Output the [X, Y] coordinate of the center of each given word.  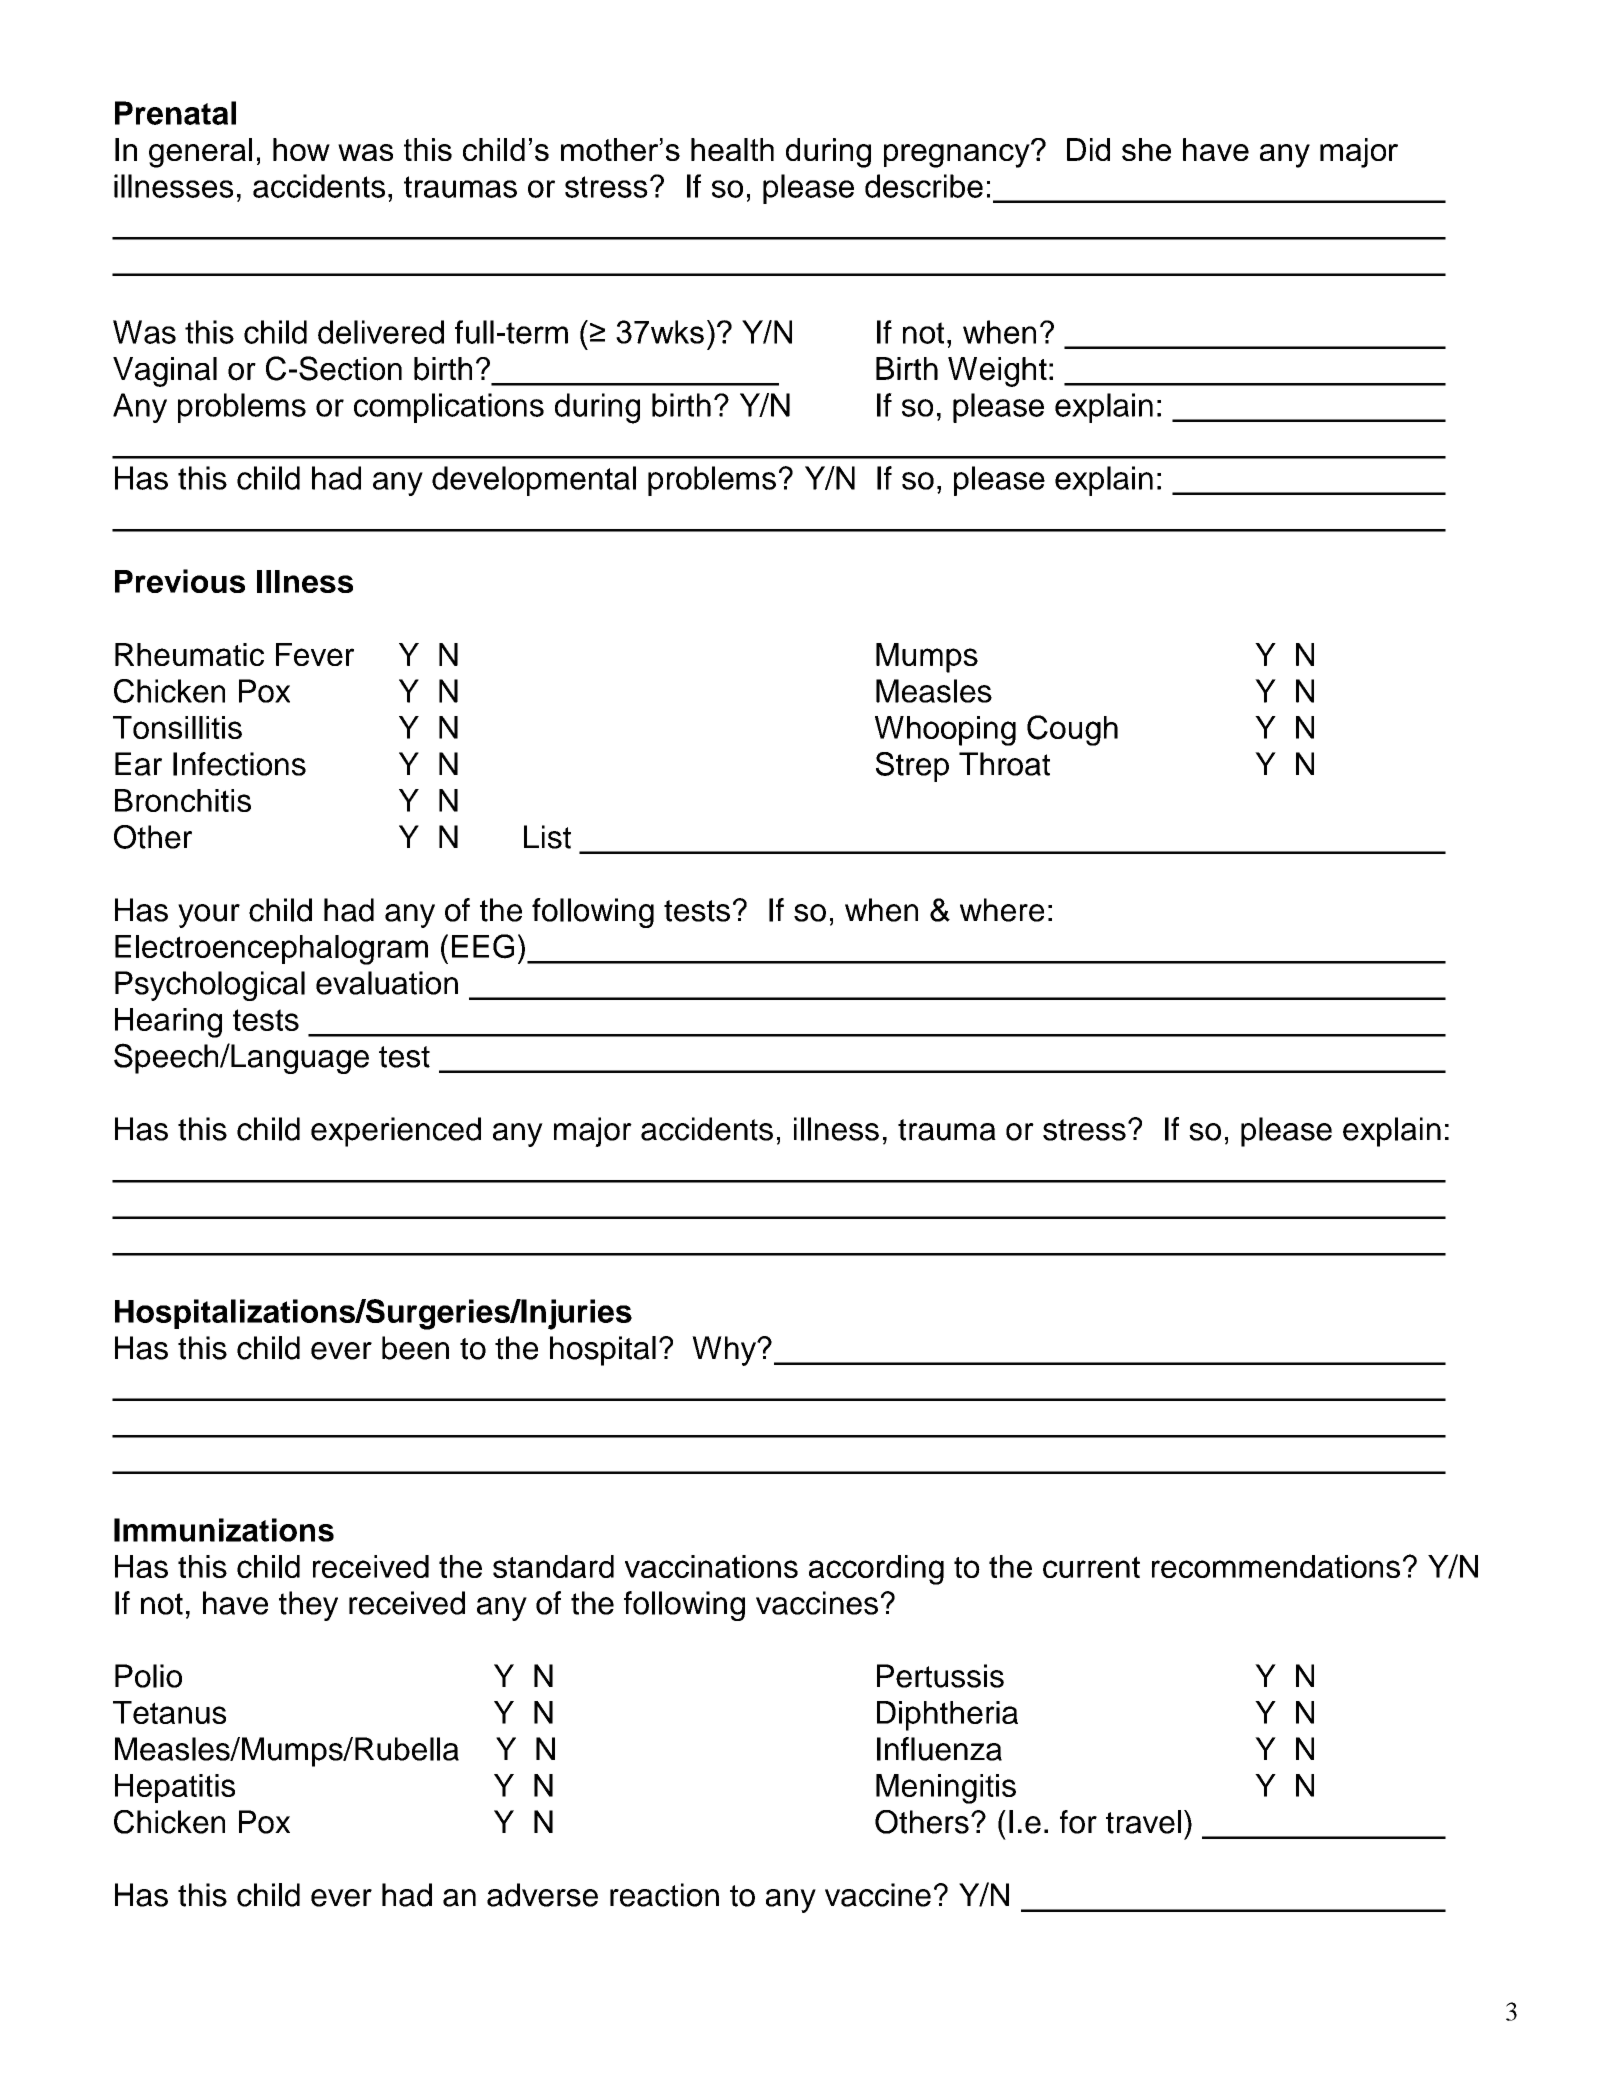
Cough [1072, 730]
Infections [239, 764]
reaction [664, 1895]
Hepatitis [175, 1788]
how [301, 149]
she [1146, 149]
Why [725, 1351]
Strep [912, 767]
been [415, 1348]
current [1091, 1567]
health [732, 149]
